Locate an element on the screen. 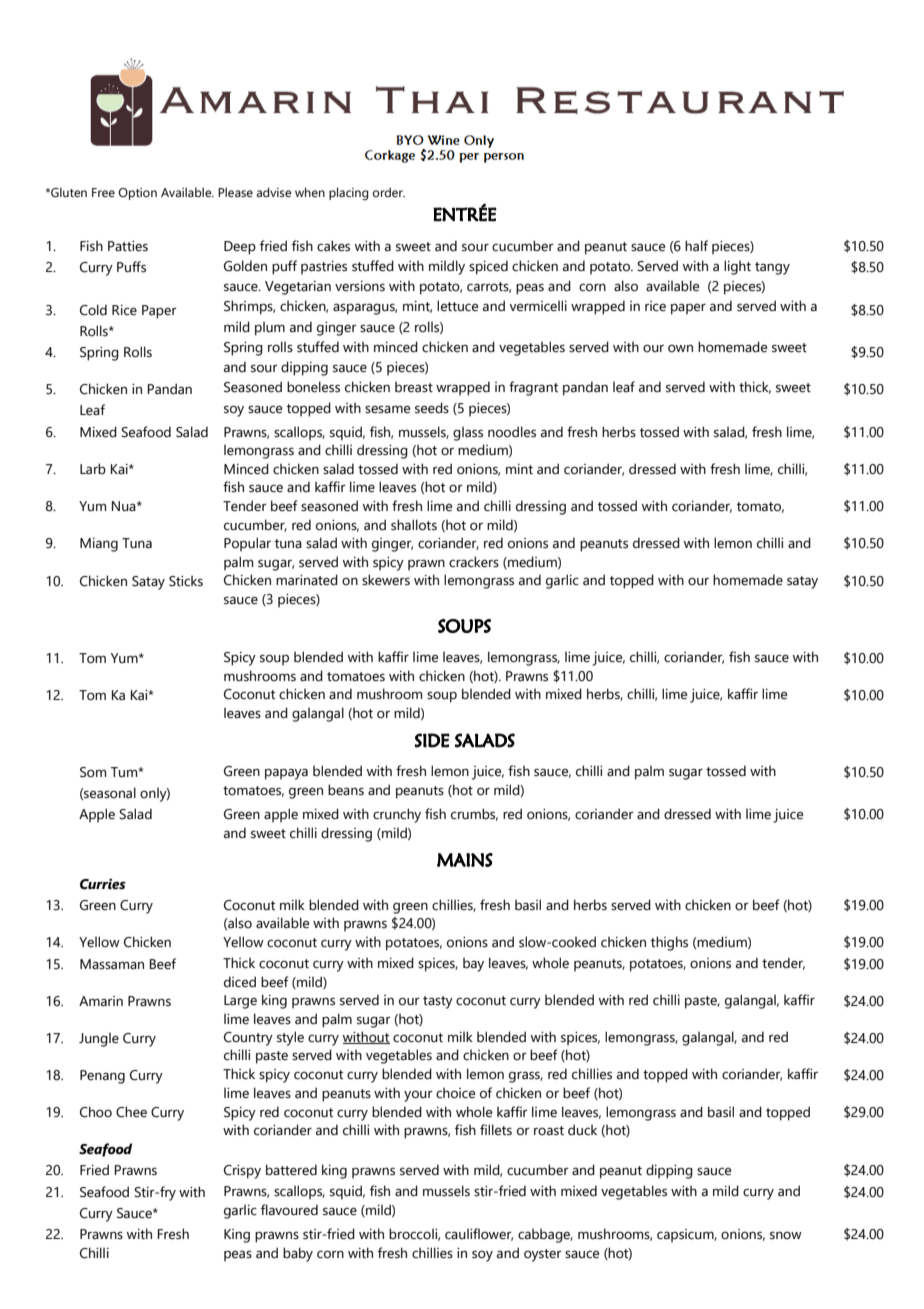 The image size is (924, 1309). Curries is located at coordinates (103, 884).
